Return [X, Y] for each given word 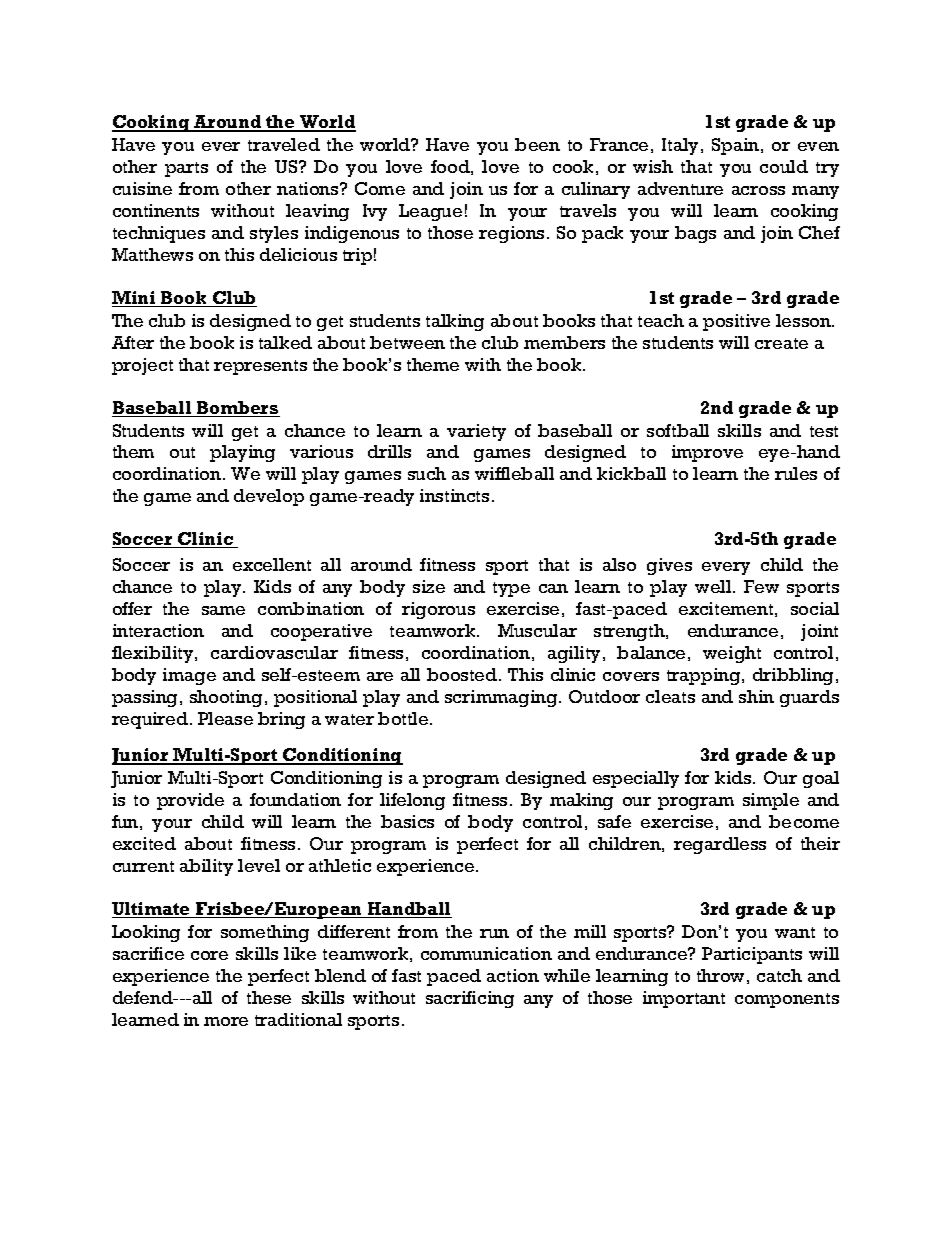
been [537, 144]
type [511, 589]
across [758, 190]
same [223, 610]
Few [761, 586]
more [226, 1021]
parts [186, 169]
